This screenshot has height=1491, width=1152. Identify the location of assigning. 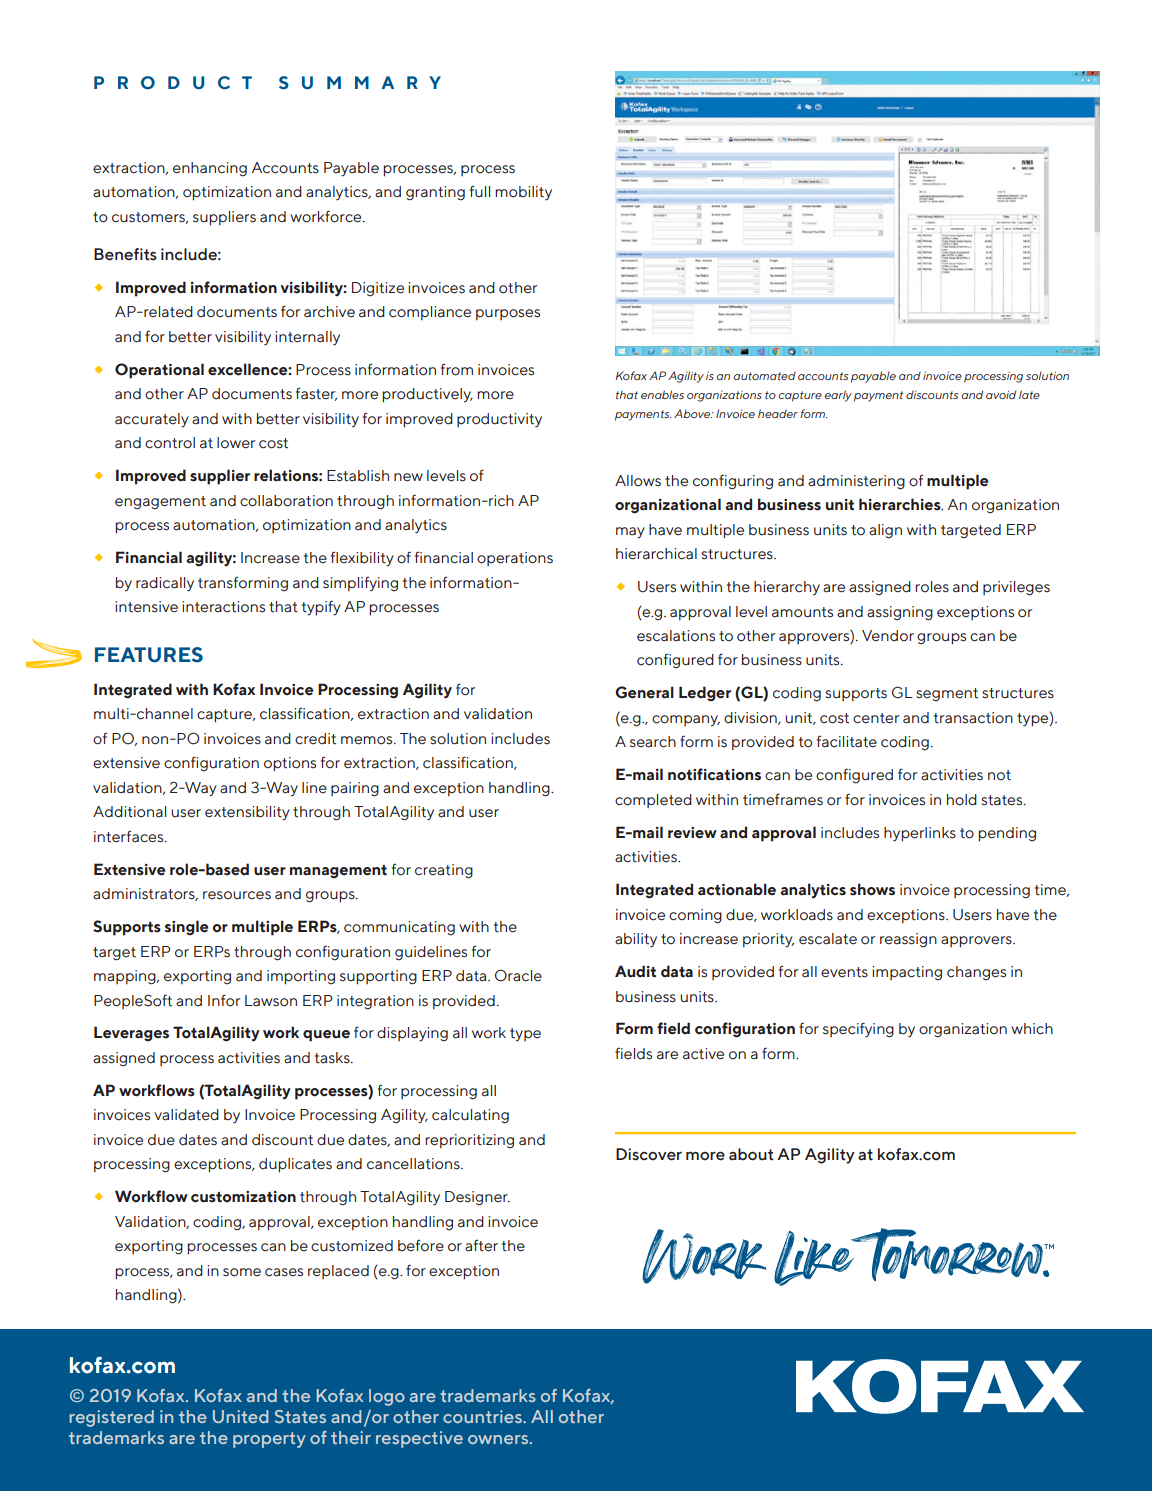
(900, 613).
